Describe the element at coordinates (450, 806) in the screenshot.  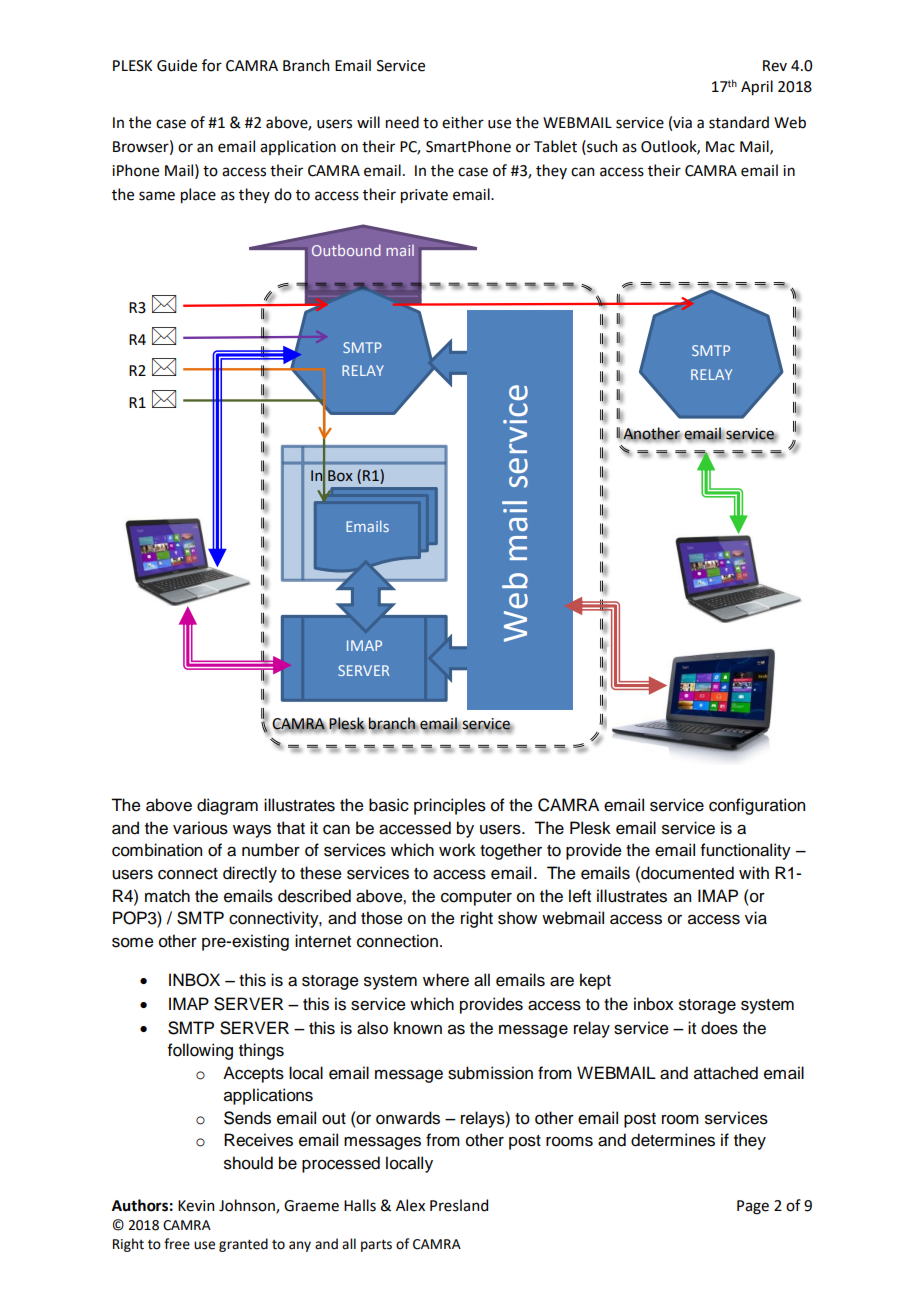
I see `principles` at that location.
